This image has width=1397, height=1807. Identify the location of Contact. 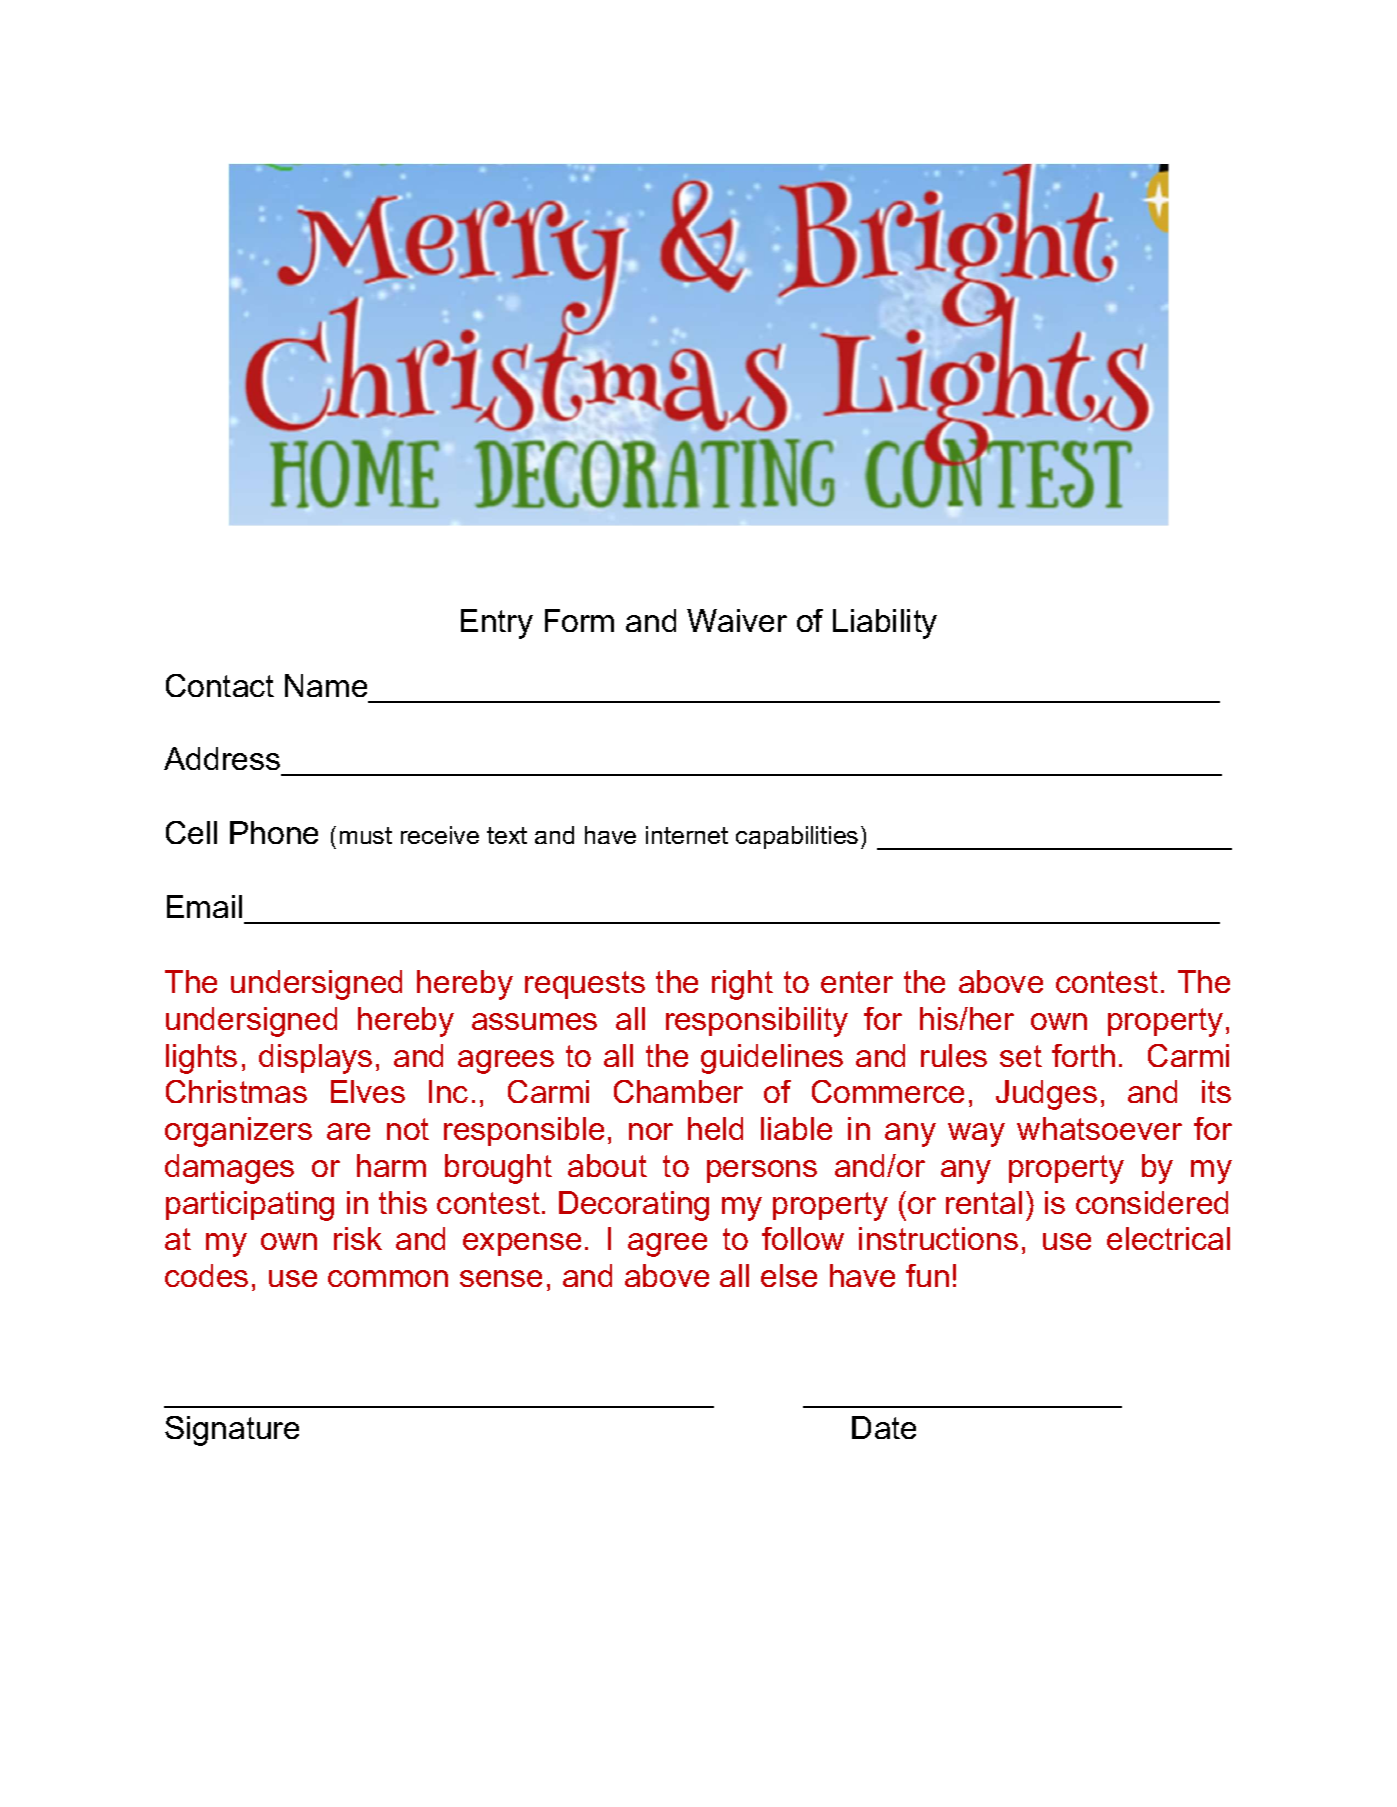
(220, 685).
